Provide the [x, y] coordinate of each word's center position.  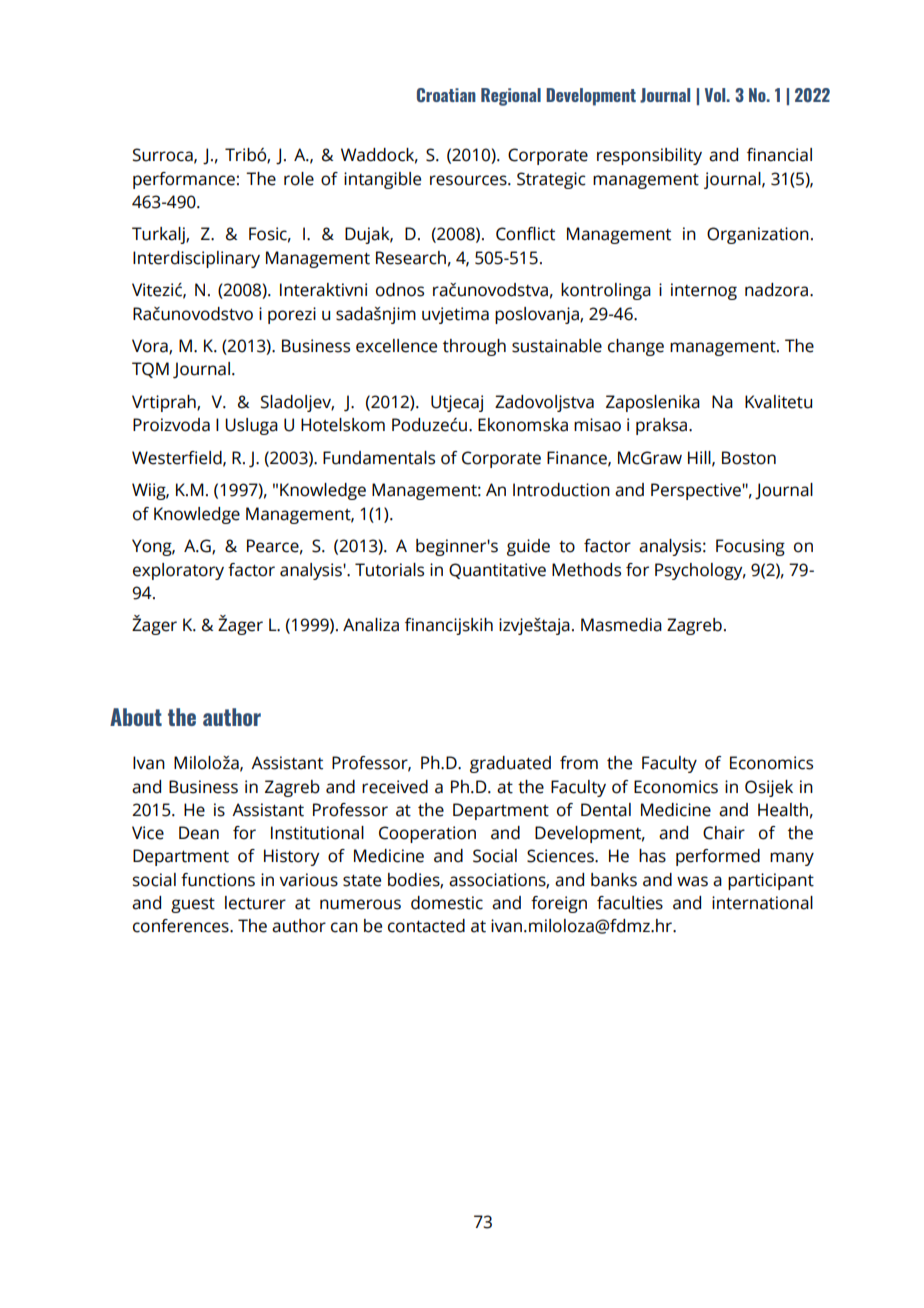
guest [193, 905]
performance [184, 180]
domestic [447, 903]
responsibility [649, 156]
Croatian [446, 95]
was [692, 881]
